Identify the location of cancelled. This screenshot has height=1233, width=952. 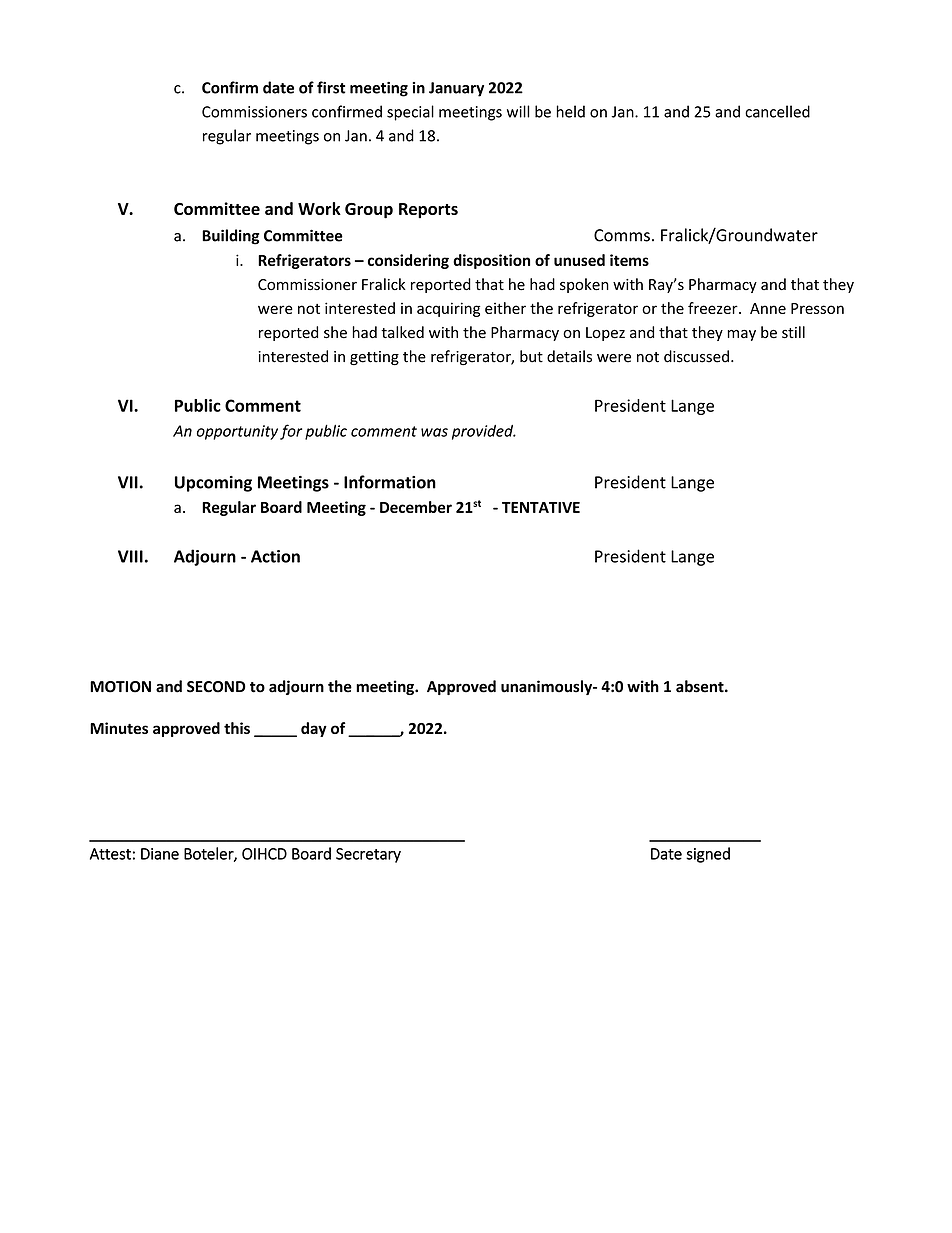
(777, 111).
